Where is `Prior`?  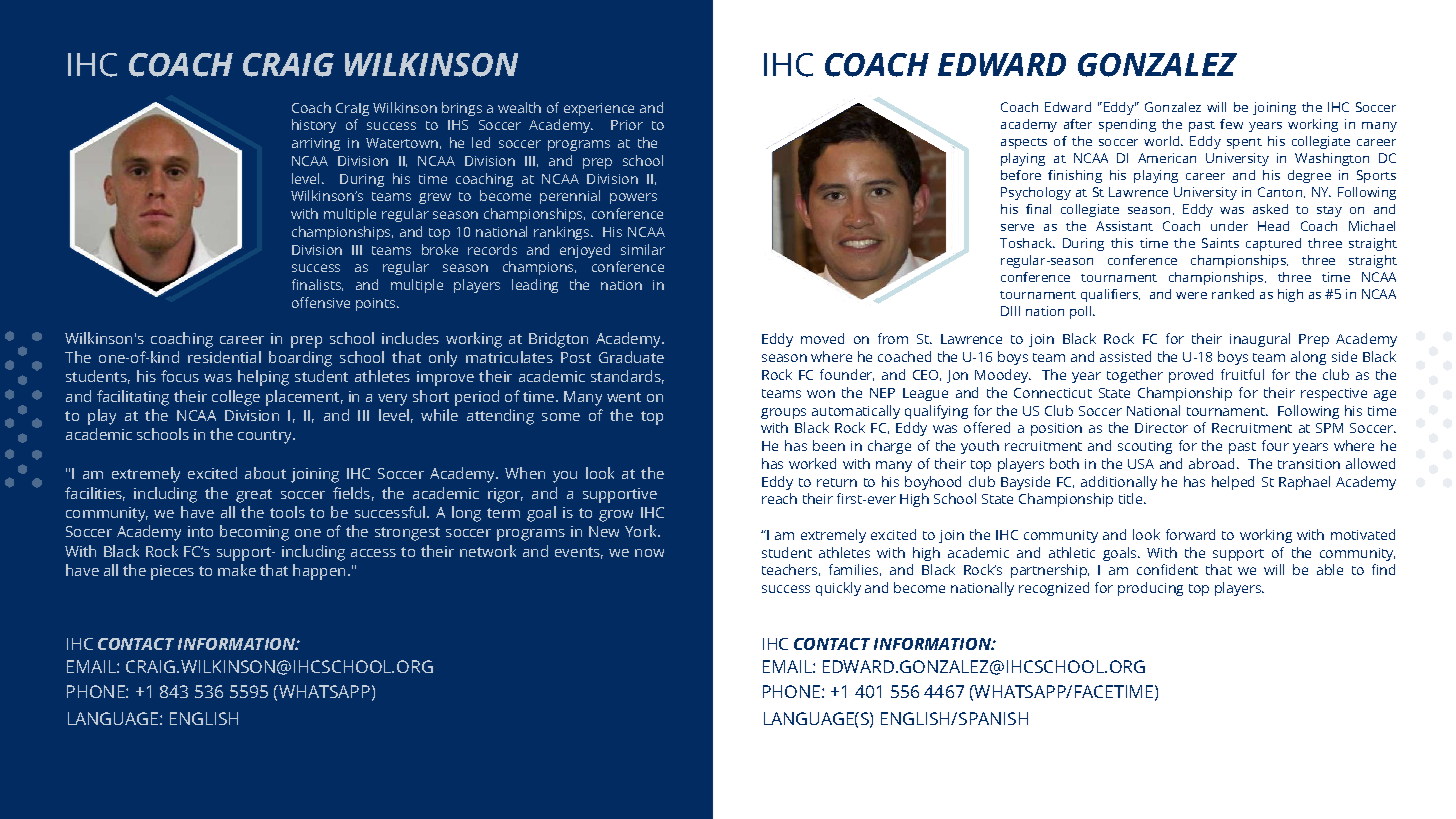
Prior is located at coordinates (627, 125).
